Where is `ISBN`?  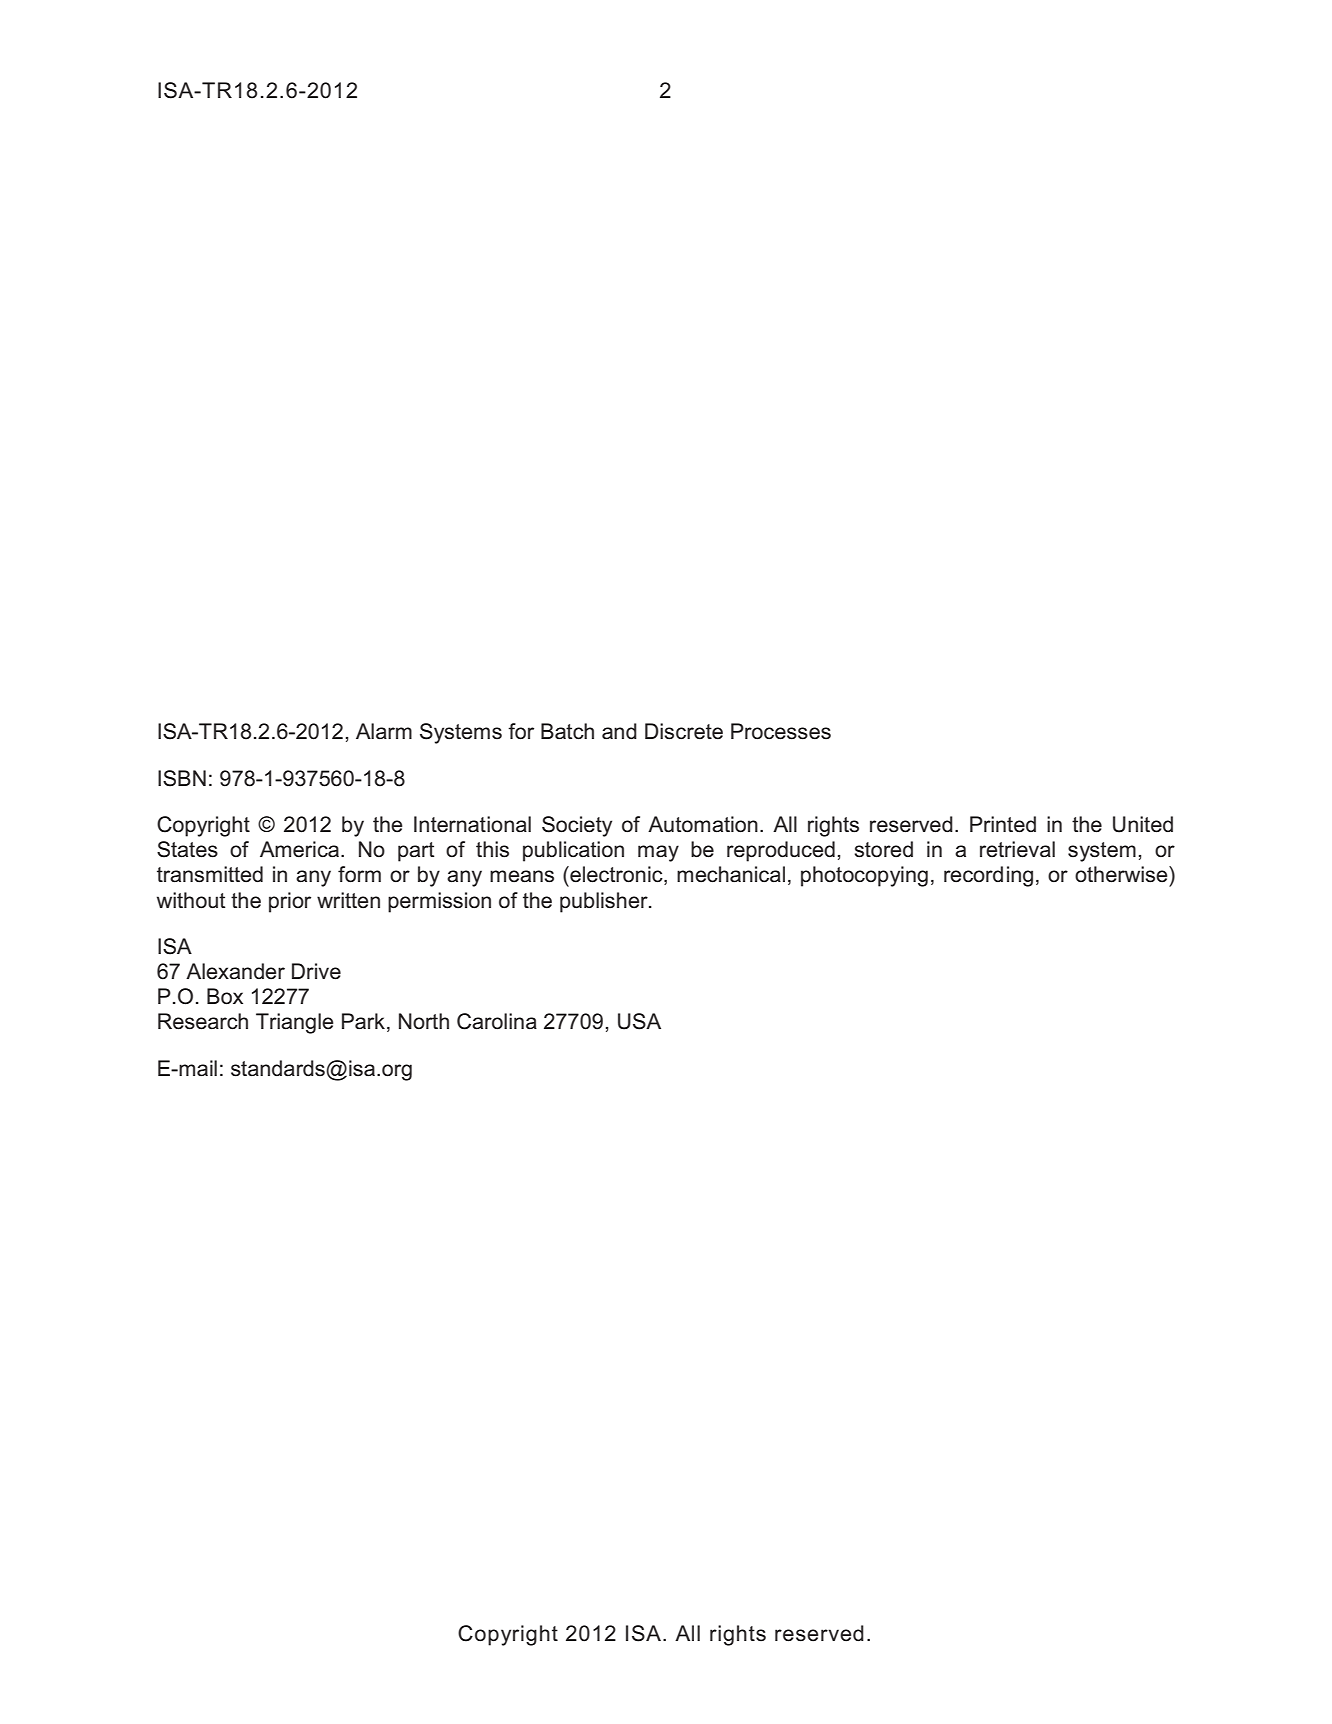
ISBN is located at coordinates (182, 778).
